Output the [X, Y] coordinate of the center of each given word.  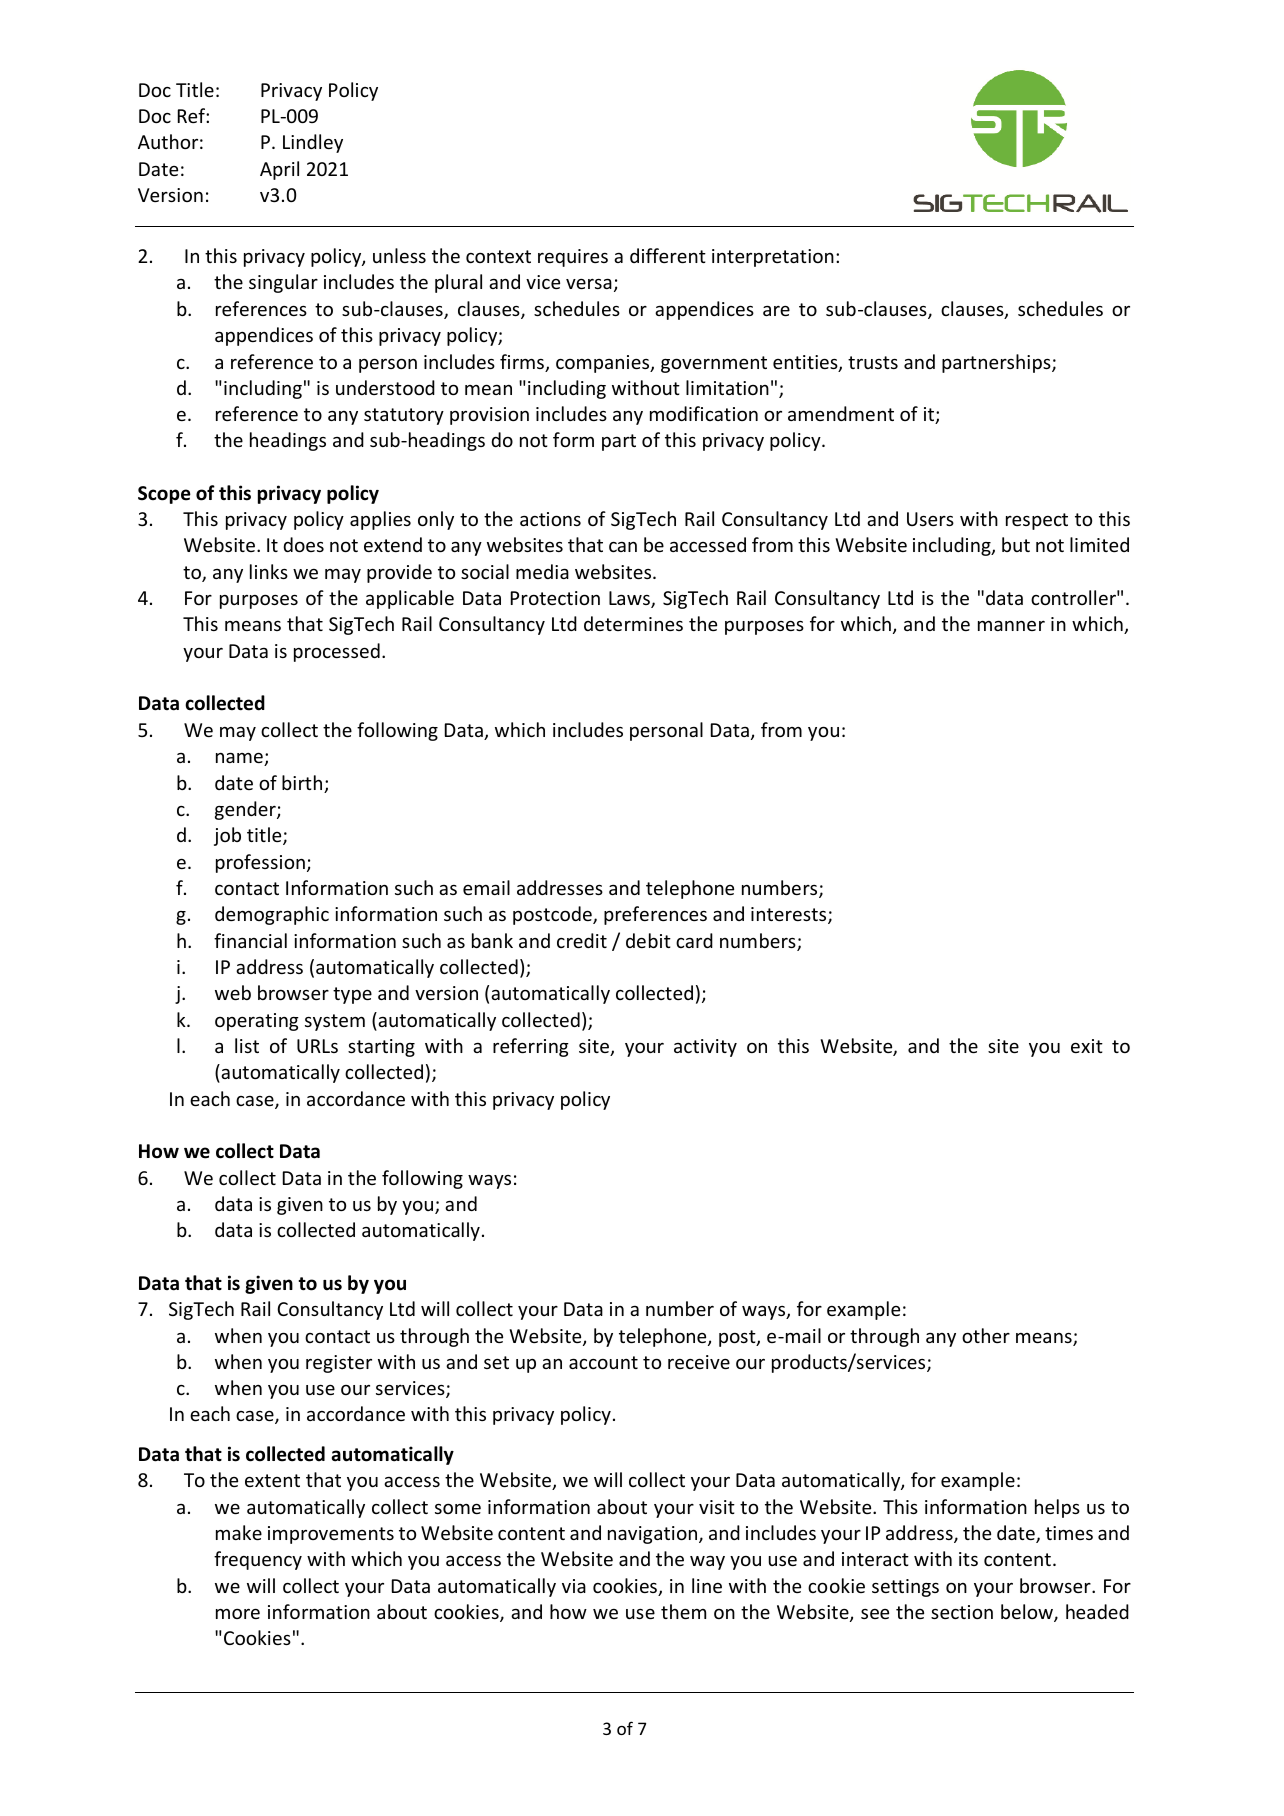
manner [1011, 625]
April [279, 170]
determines [633, 623]
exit [1087, 1046]
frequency [258, 1560]
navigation [654, 1535]
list [247, 1045]
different [668, 255]
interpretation [773, 258]
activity [705, 1048]
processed [337, 652]
